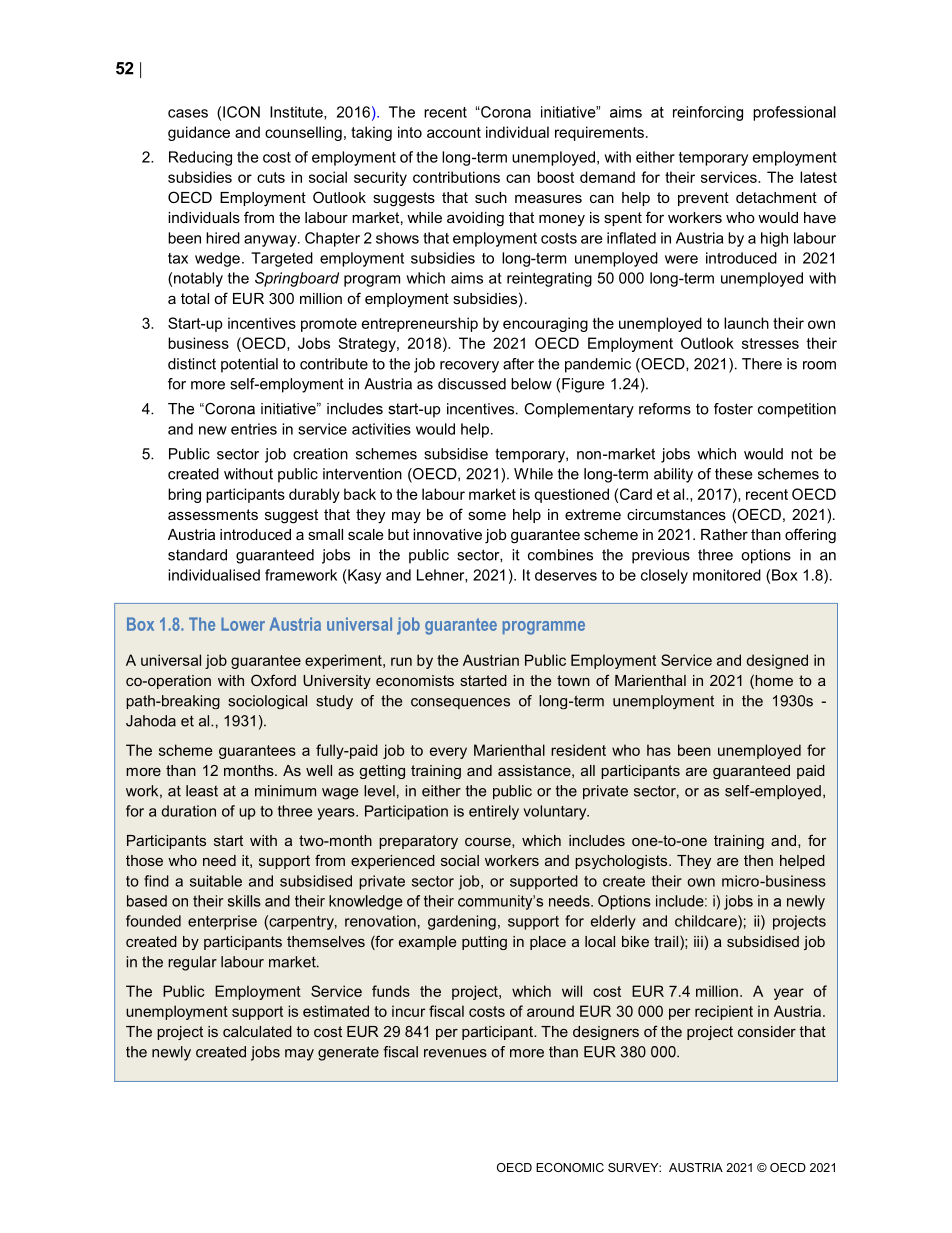  Describe the element at coordinates (171, 1053) in the image. I see `newly` at that location.
